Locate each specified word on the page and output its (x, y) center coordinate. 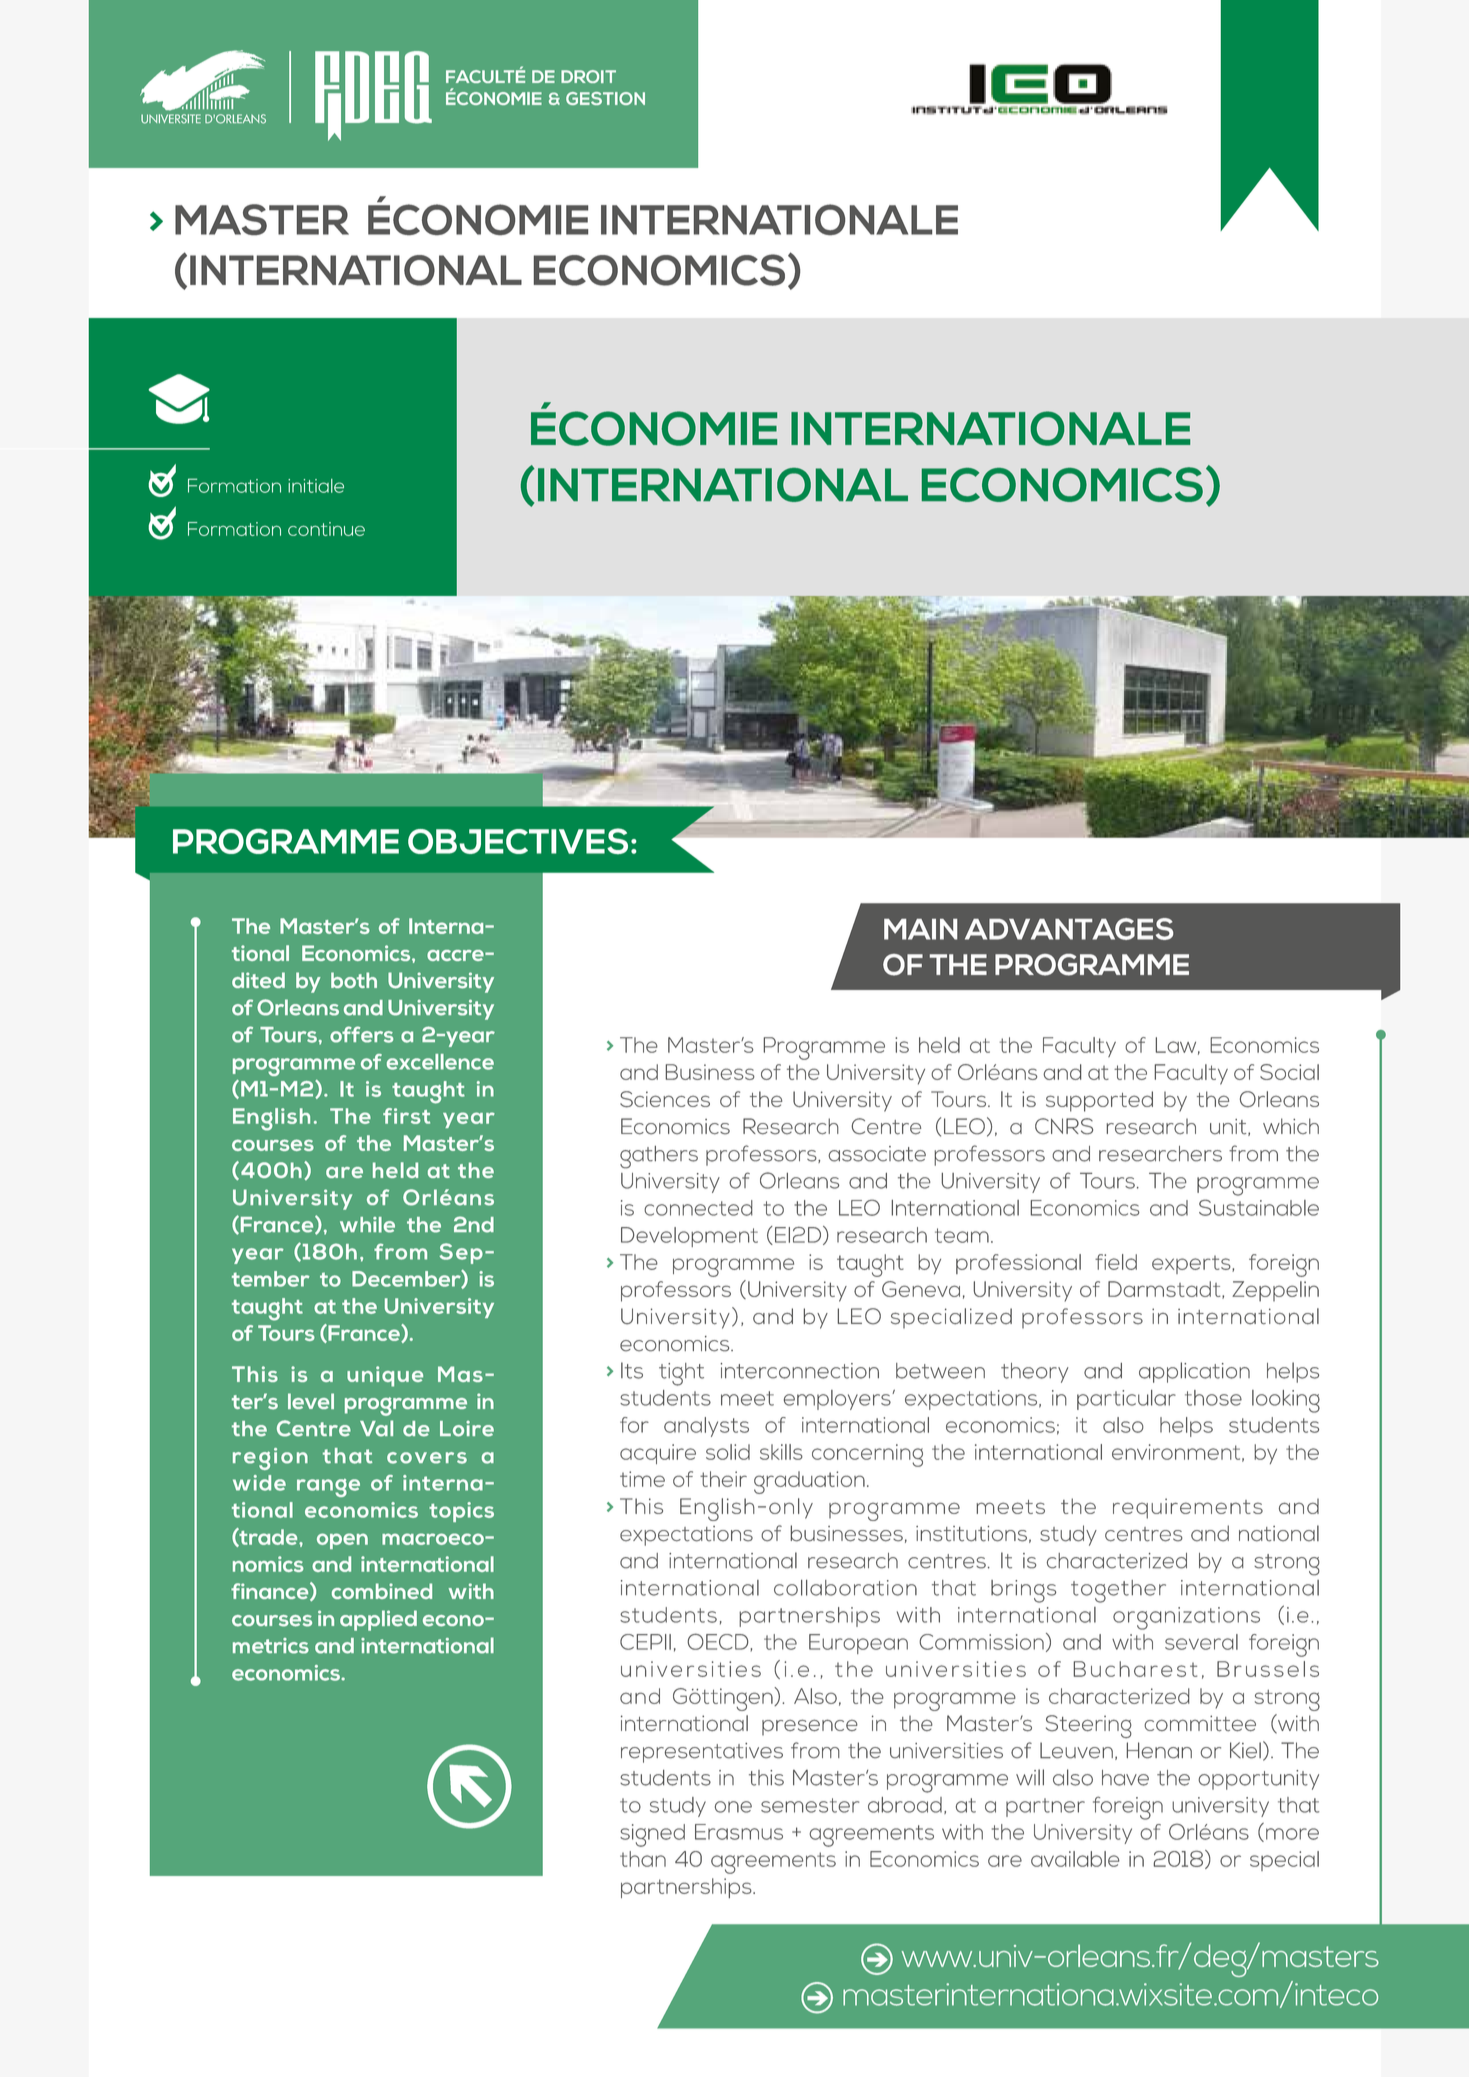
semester (810, 1805)
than (643, 1859)
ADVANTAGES (1069, 929)
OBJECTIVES (518, 841)
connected (698, 1208)
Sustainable (1259, 1207)
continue (326, 529)
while (367, 1225)
